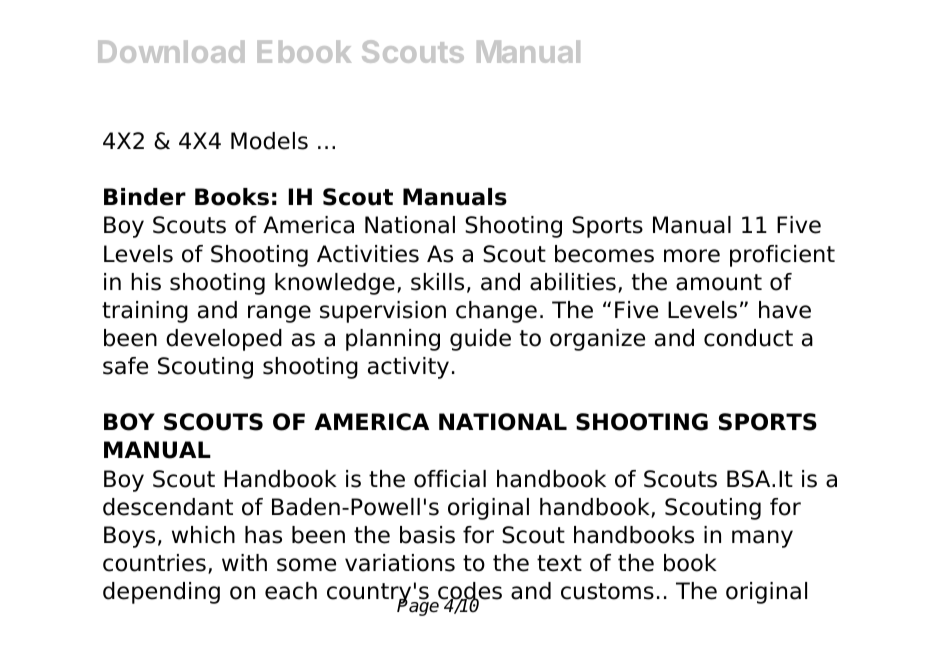  What do you see at coordinates (269, 141) in the image?
I see `Models` at bounding box center [269, 141].
